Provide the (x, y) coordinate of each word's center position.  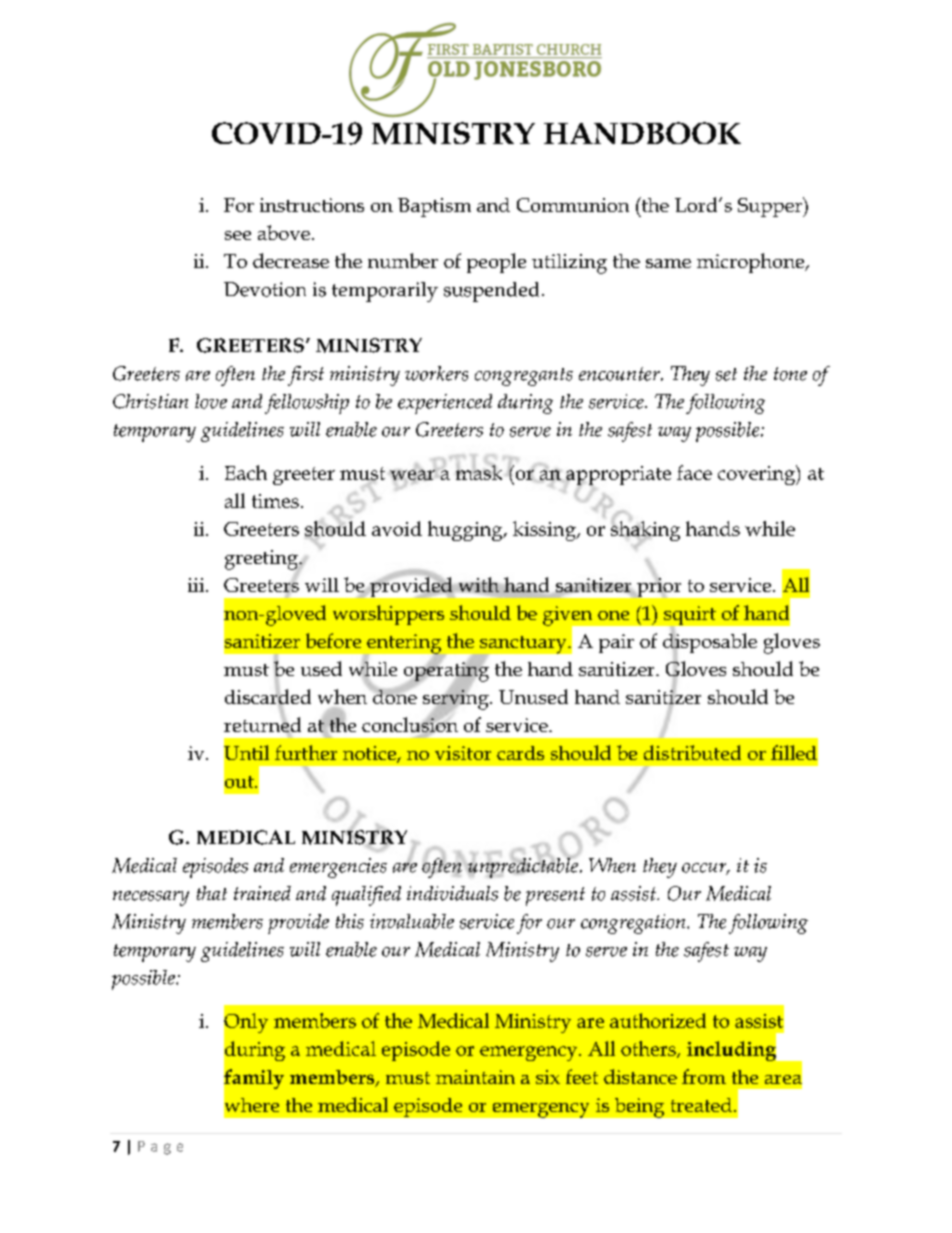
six (548, 1077)
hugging (466, 531)
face (694, 472)
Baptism (434, 207)
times (275, 501)
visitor (463, 753)
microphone (752, 263)
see (238, 235)
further (306, 752)
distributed (692, 752)
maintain (475, 1077)
